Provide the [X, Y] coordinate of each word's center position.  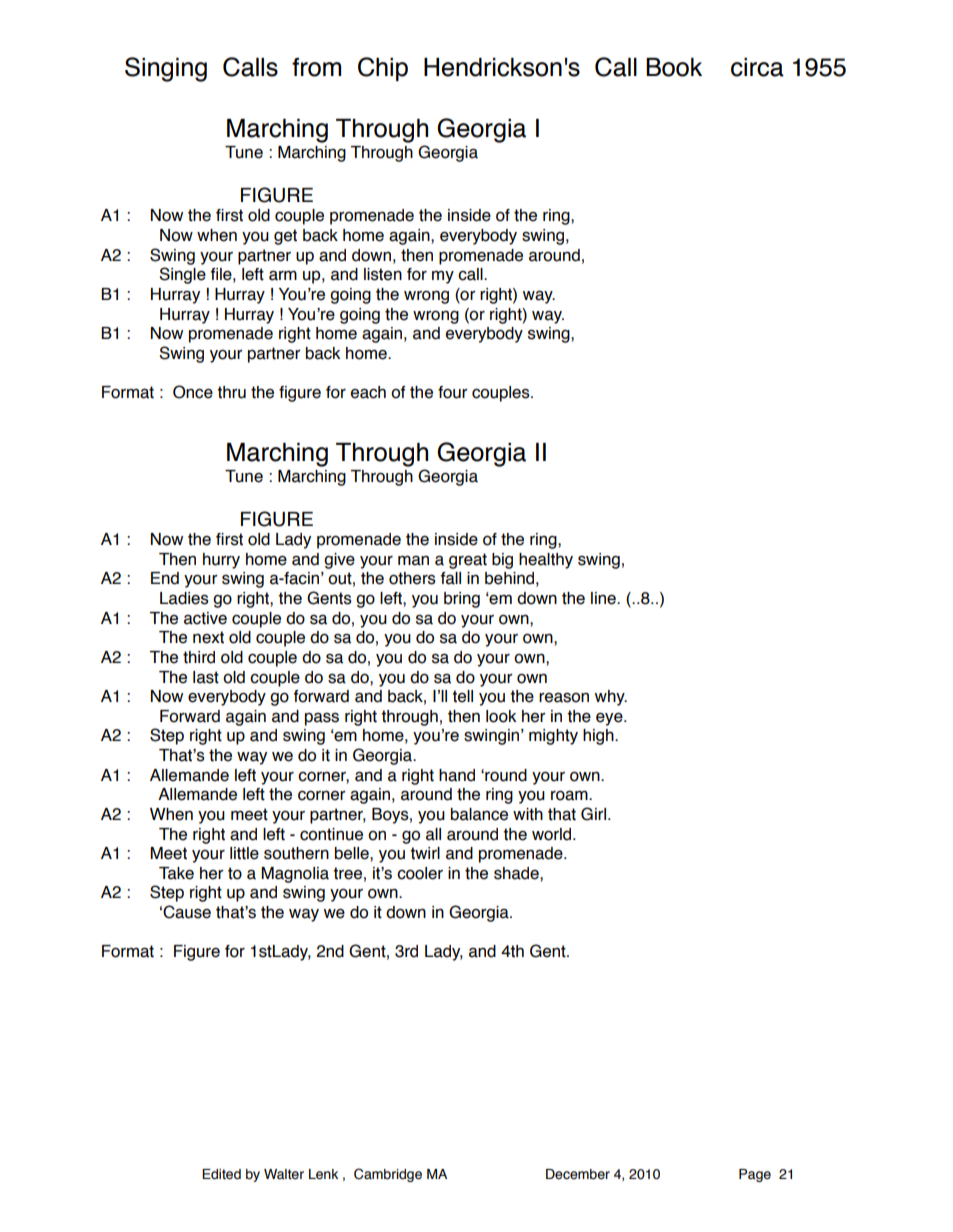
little [244, 853]
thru [231, 392]
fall [450, 578]
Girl [593, 814]
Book [674, 67]
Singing [166, 69]
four [452, 392]
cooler [420, 873]
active [205, 618]
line [604, 598]
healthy [546, 561]
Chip [383, 69]
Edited [221, 1174]
